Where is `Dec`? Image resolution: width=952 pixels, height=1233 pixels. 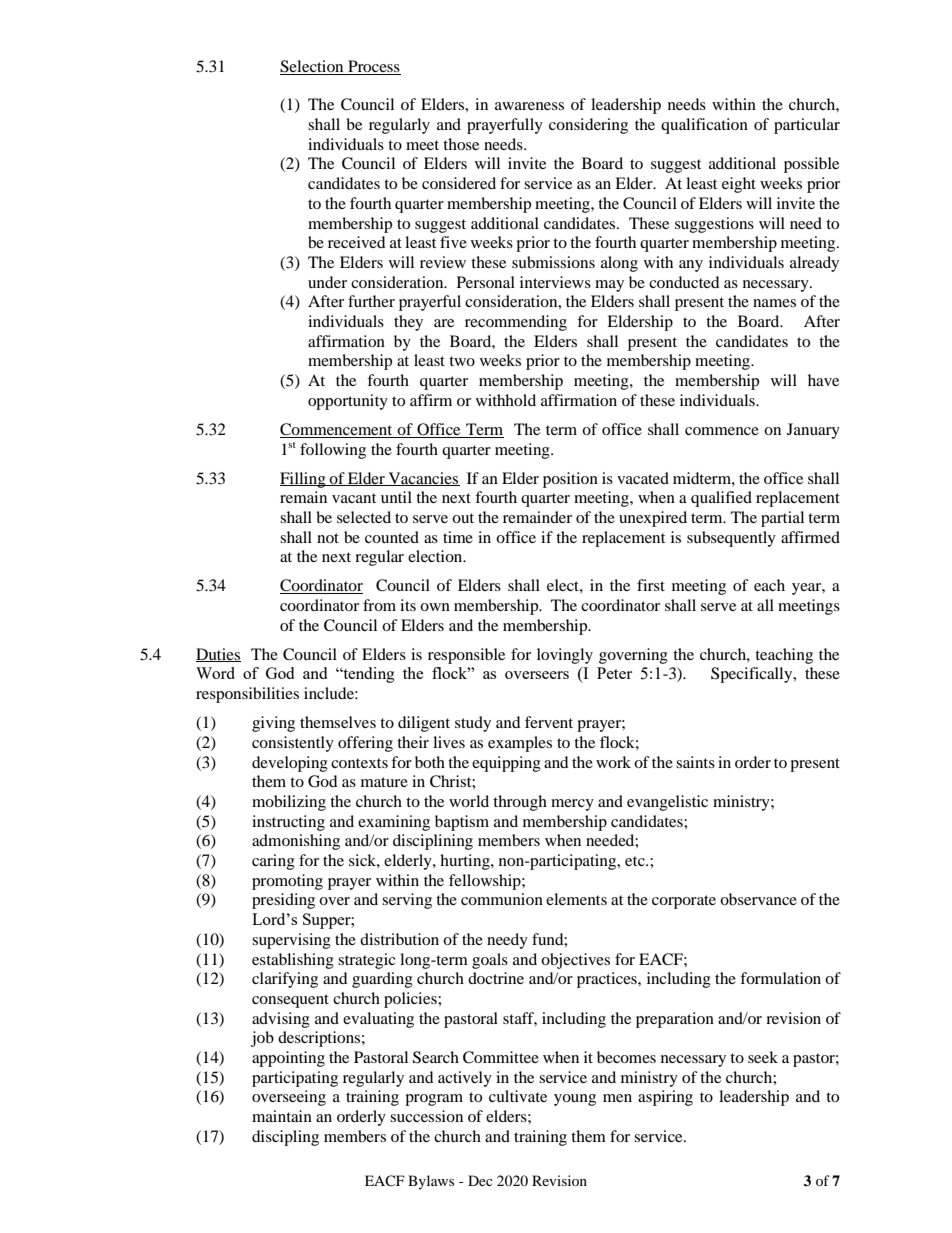
Dec is located at coordinates (480, 1180).
